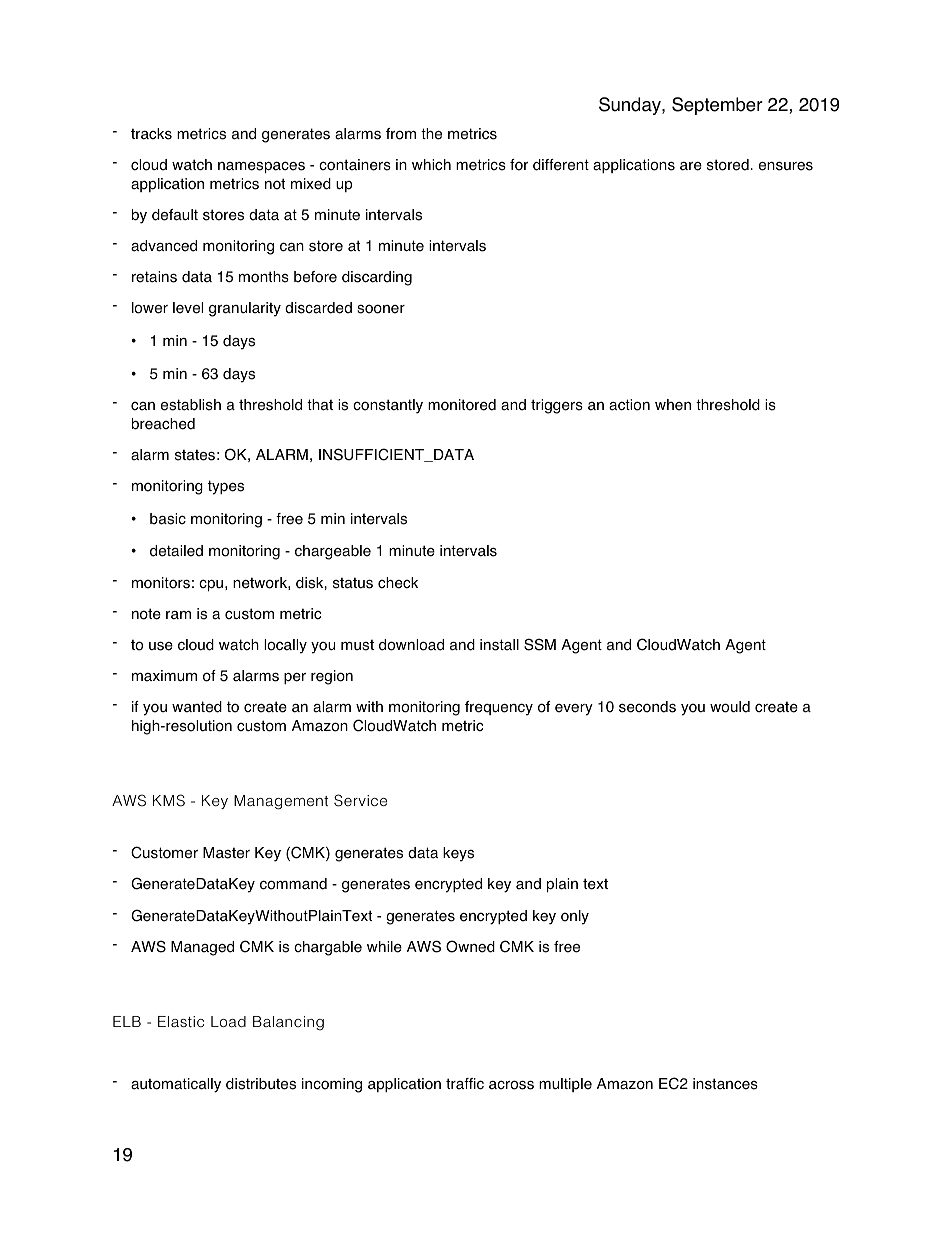 The width and height of the document is (952, 1233). What do you see at coordinates (673, 405) in the document?
I see `when` at bounding box center [673, 405].
